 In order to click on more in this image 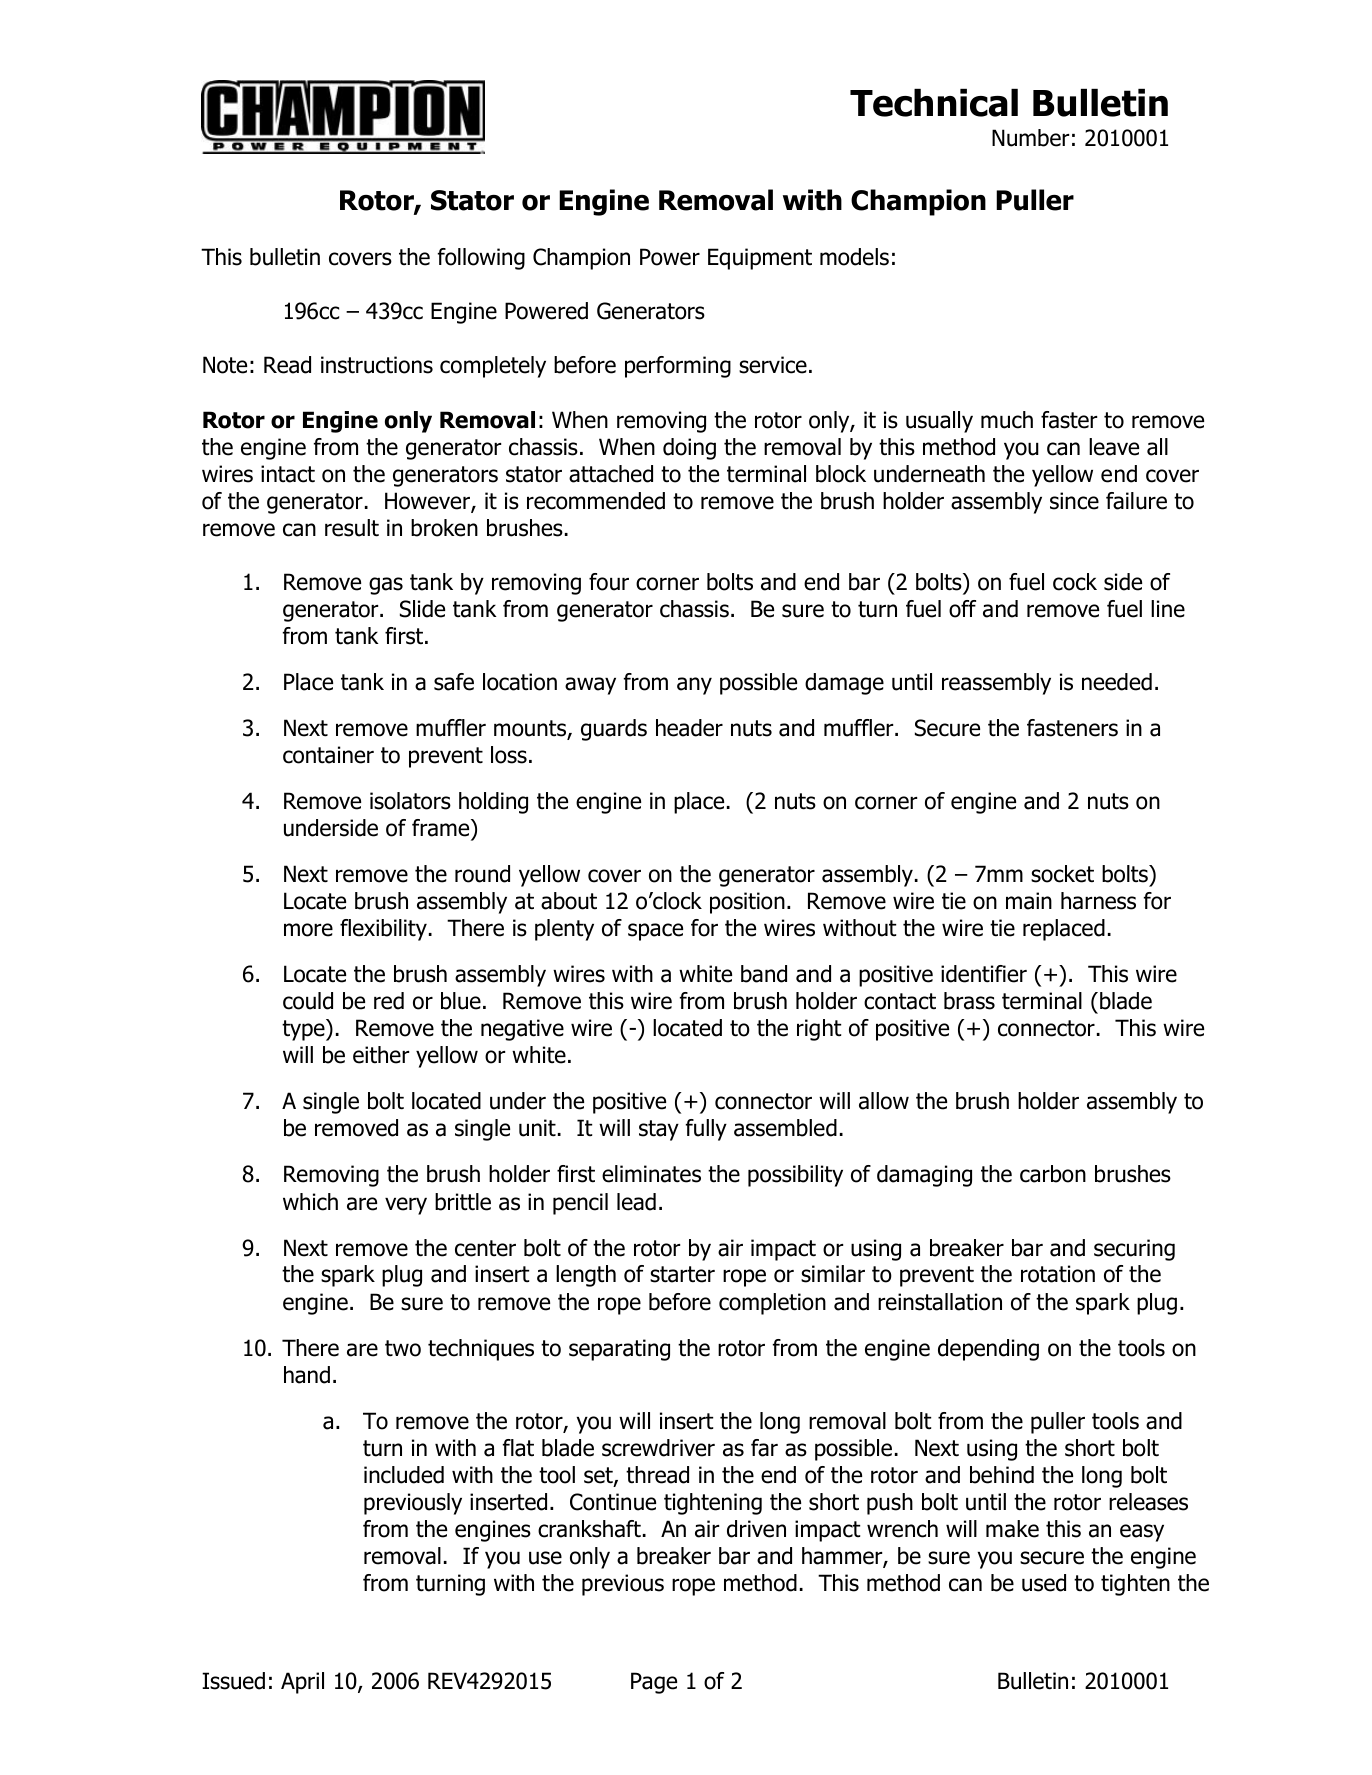, I will do `click(308, 930)`.
